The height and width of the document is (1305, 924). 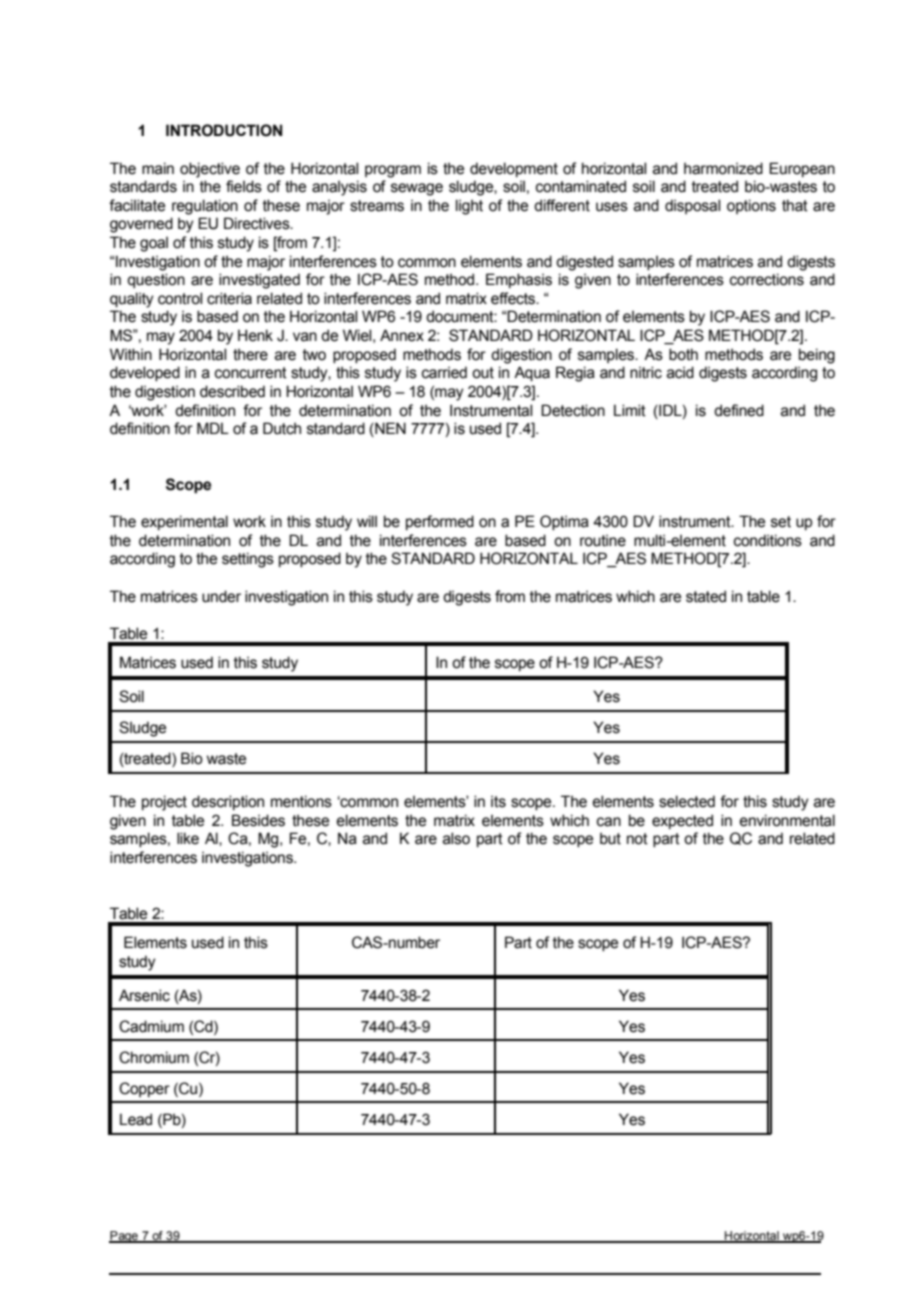 What do you see at coordinates (723, 168) in the document?
I see `harmonized` at bounding box center [723, 168].
